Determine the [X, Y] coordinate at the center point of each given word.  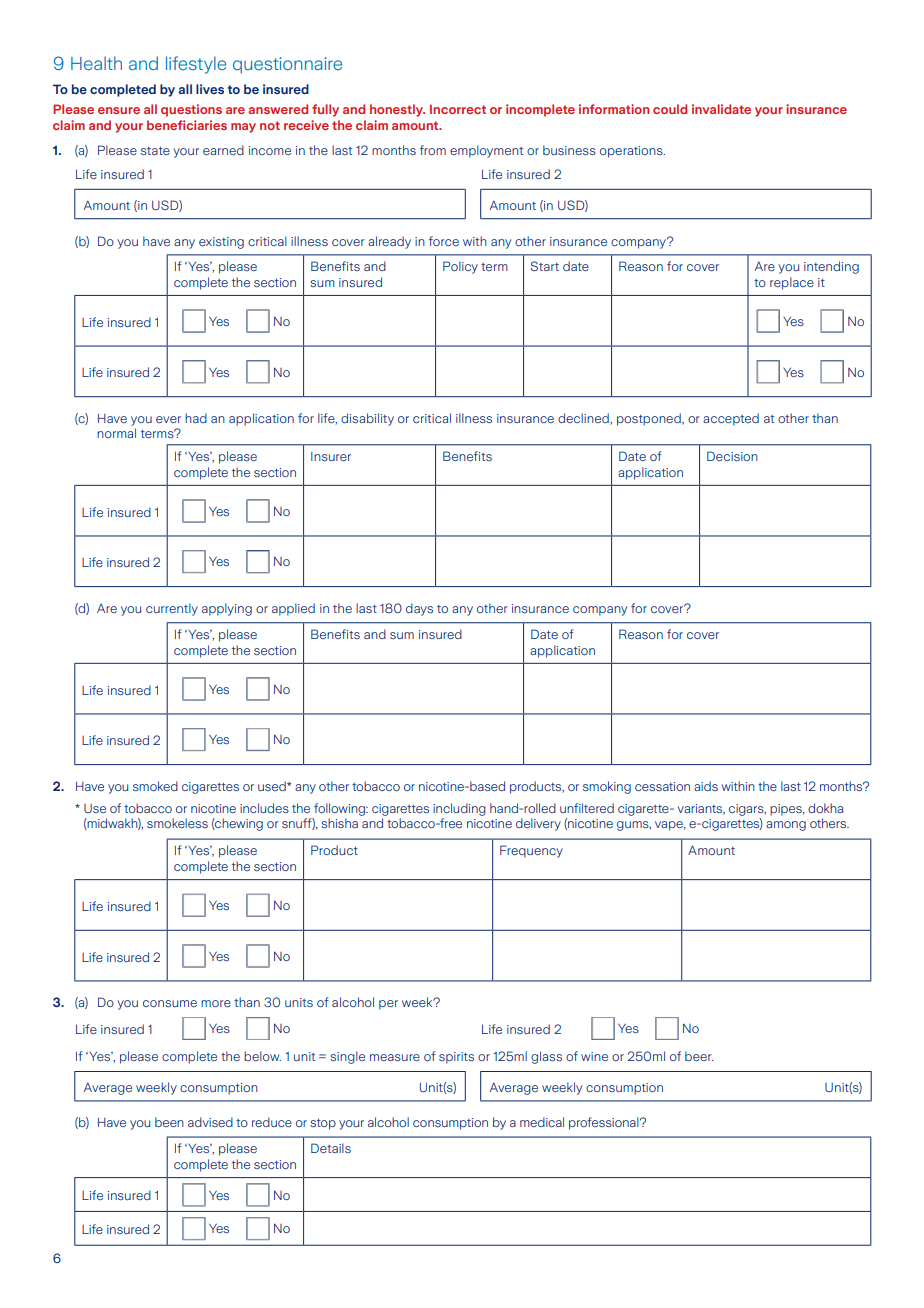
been [169, 1122]
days [419, 609]
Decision [732, 456]
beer [699, 1056]
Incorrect [458, 109]
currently [172, 609]
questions [191, 110]
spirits [456, 1058]
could [670, 109]
